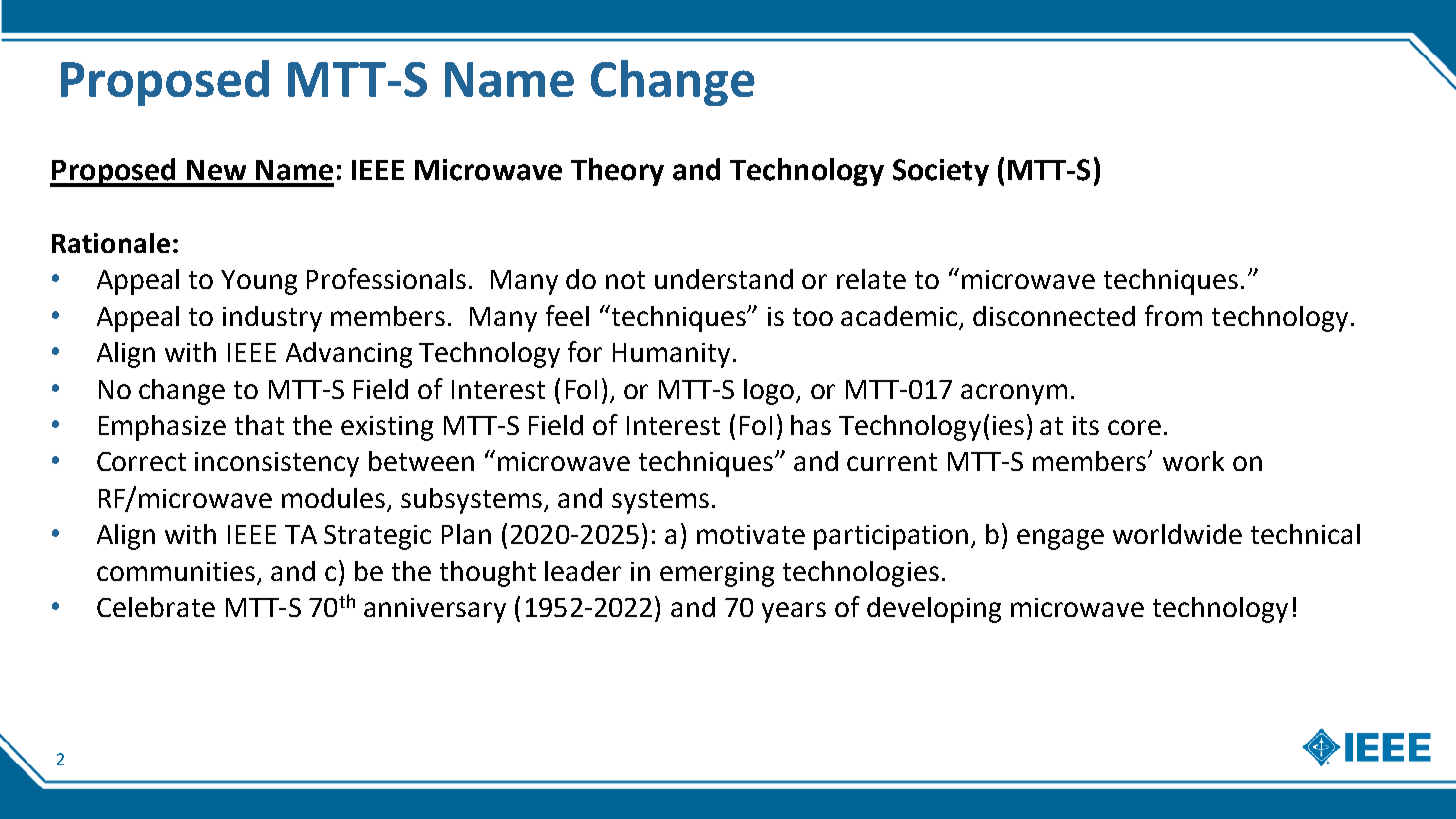 Image resolution: width=1456 pixels, height=819 pixels. What do you see at coordinates (1173, 315) in the image?
I see `from` at bounding box center [1173, 315].
